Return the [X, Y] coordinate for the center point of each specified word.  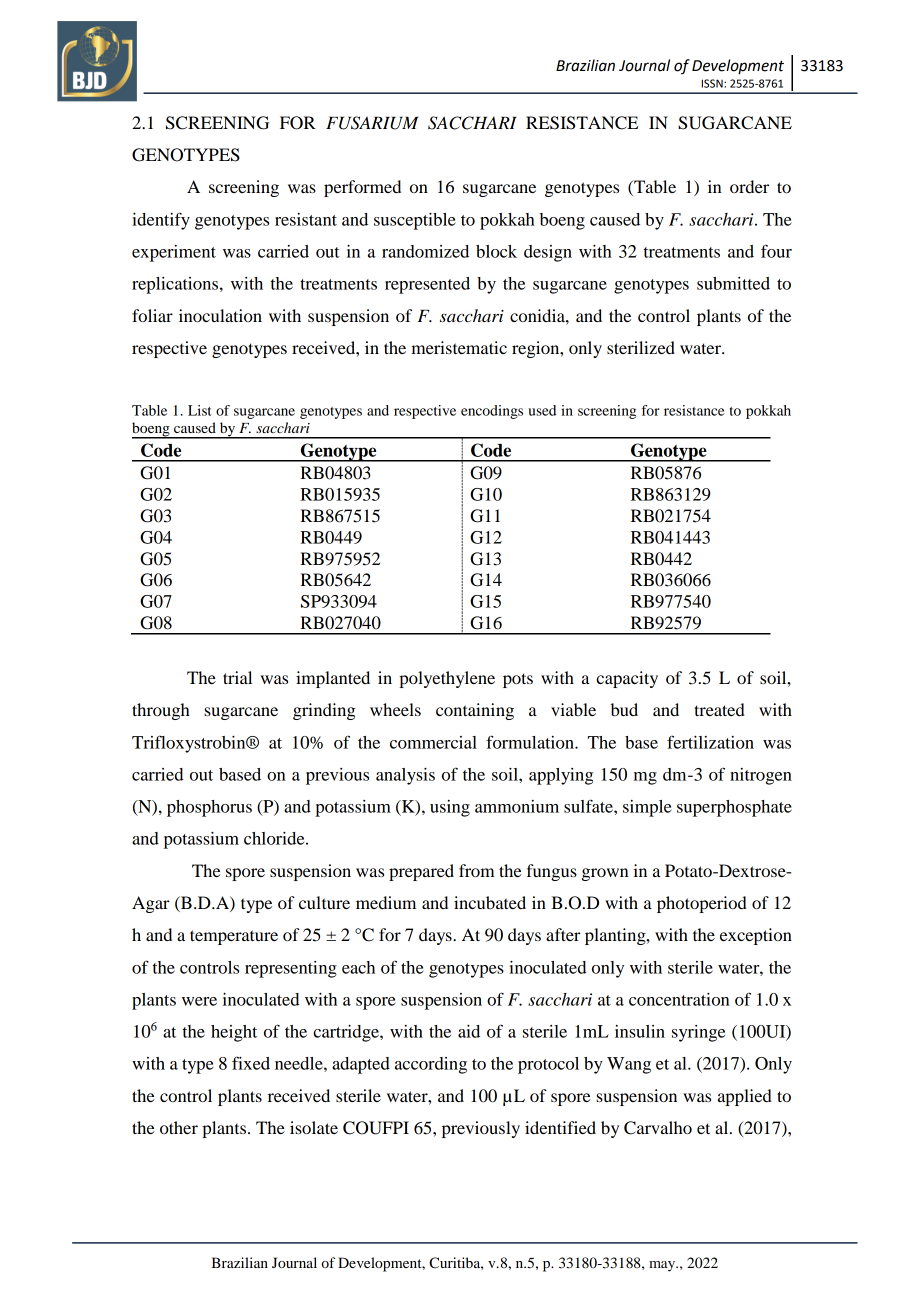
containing [475, 711]
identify [161, 221]
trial [237, 677]
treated [719, 709]
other [179, 1127]
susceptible [415, 221]
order [749, 186]
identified [560, 1127]
